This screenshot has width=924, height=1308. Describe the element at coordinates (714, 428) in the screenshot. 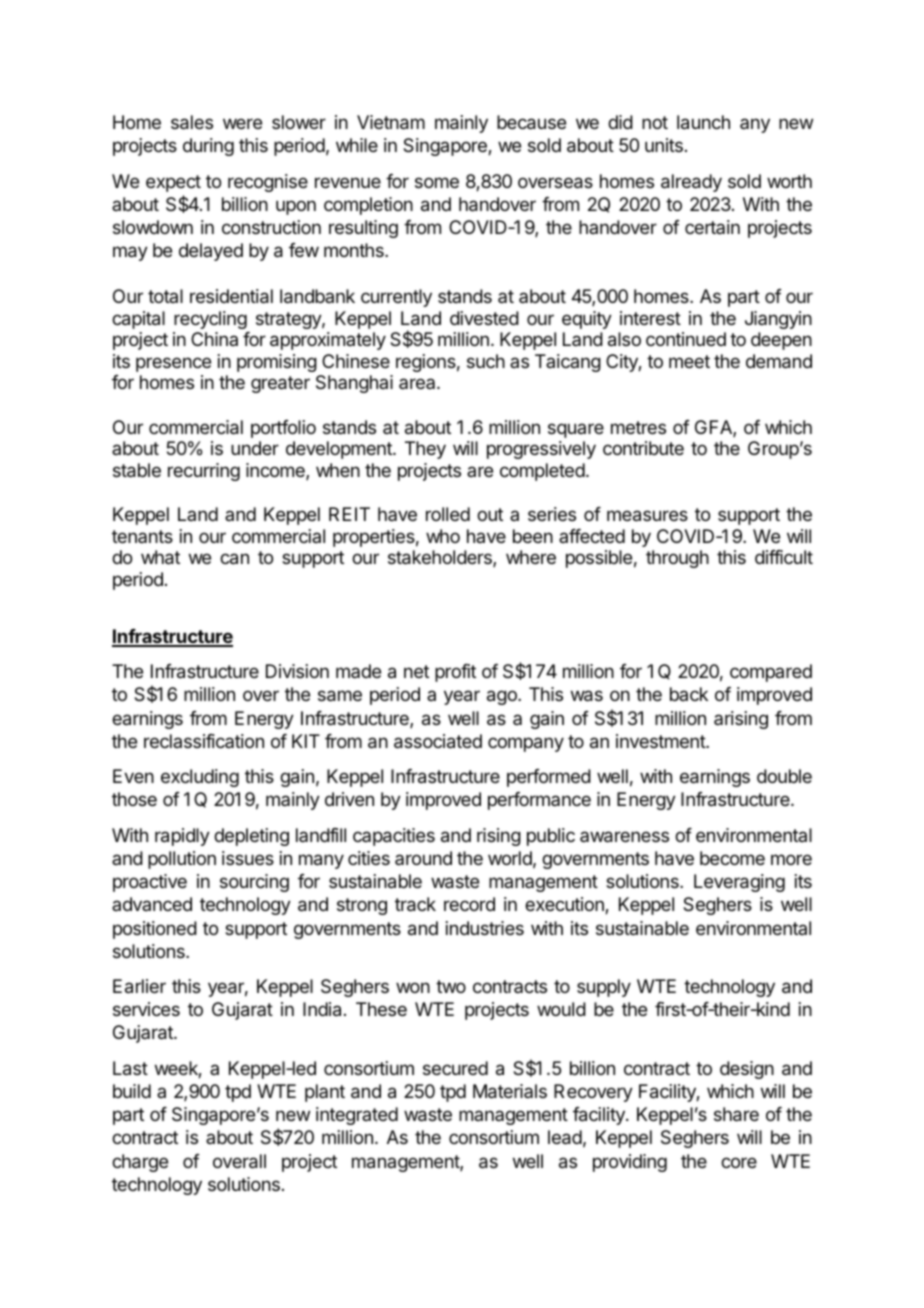

I see `GFA` at that location.
